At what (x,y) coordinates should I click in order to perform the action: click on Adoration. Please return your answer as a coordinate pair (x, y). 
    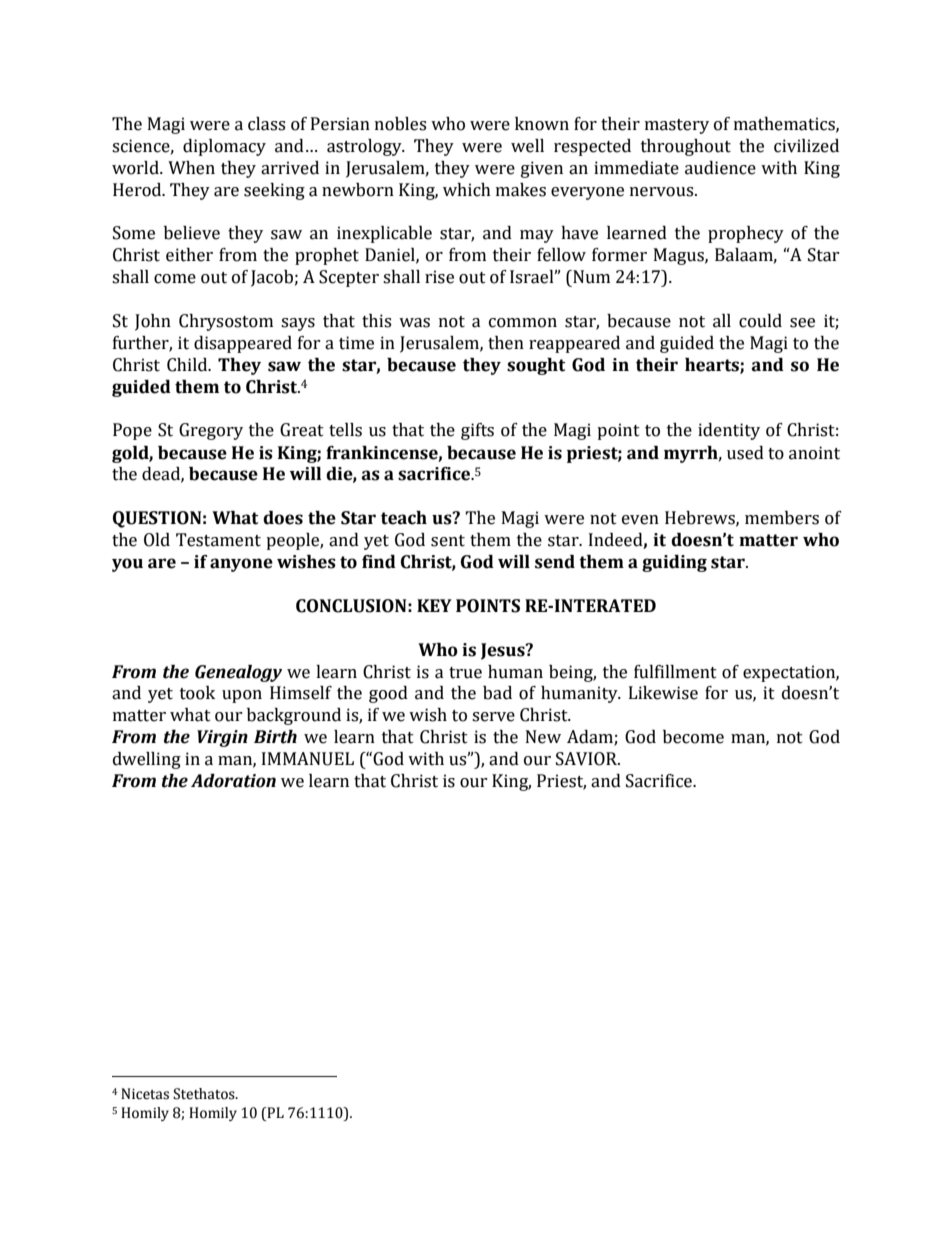
    Looking at the image, I should click on (233, 781).
